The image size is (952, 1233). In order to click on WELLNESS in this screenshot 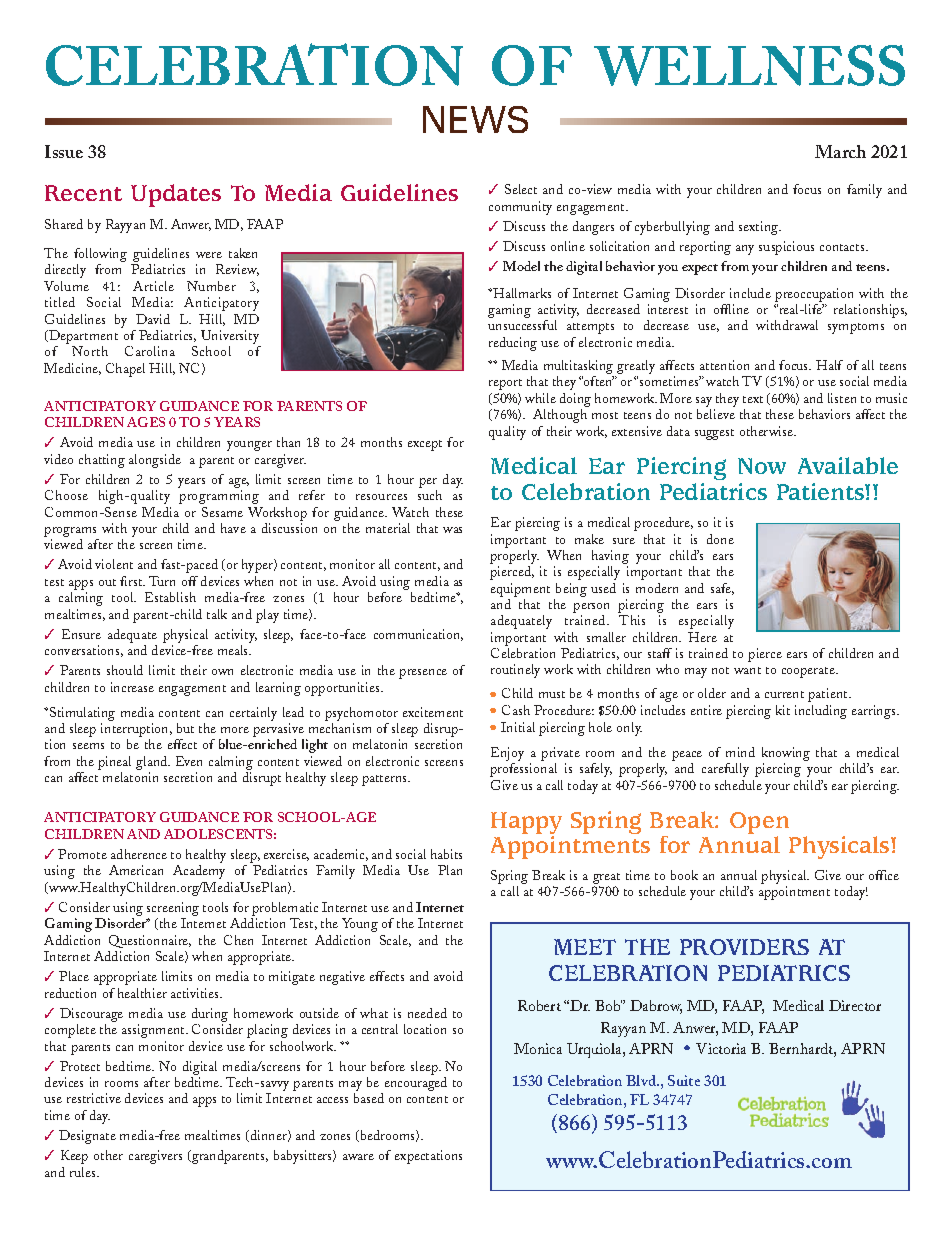, I will do `click(749, 65)`.
